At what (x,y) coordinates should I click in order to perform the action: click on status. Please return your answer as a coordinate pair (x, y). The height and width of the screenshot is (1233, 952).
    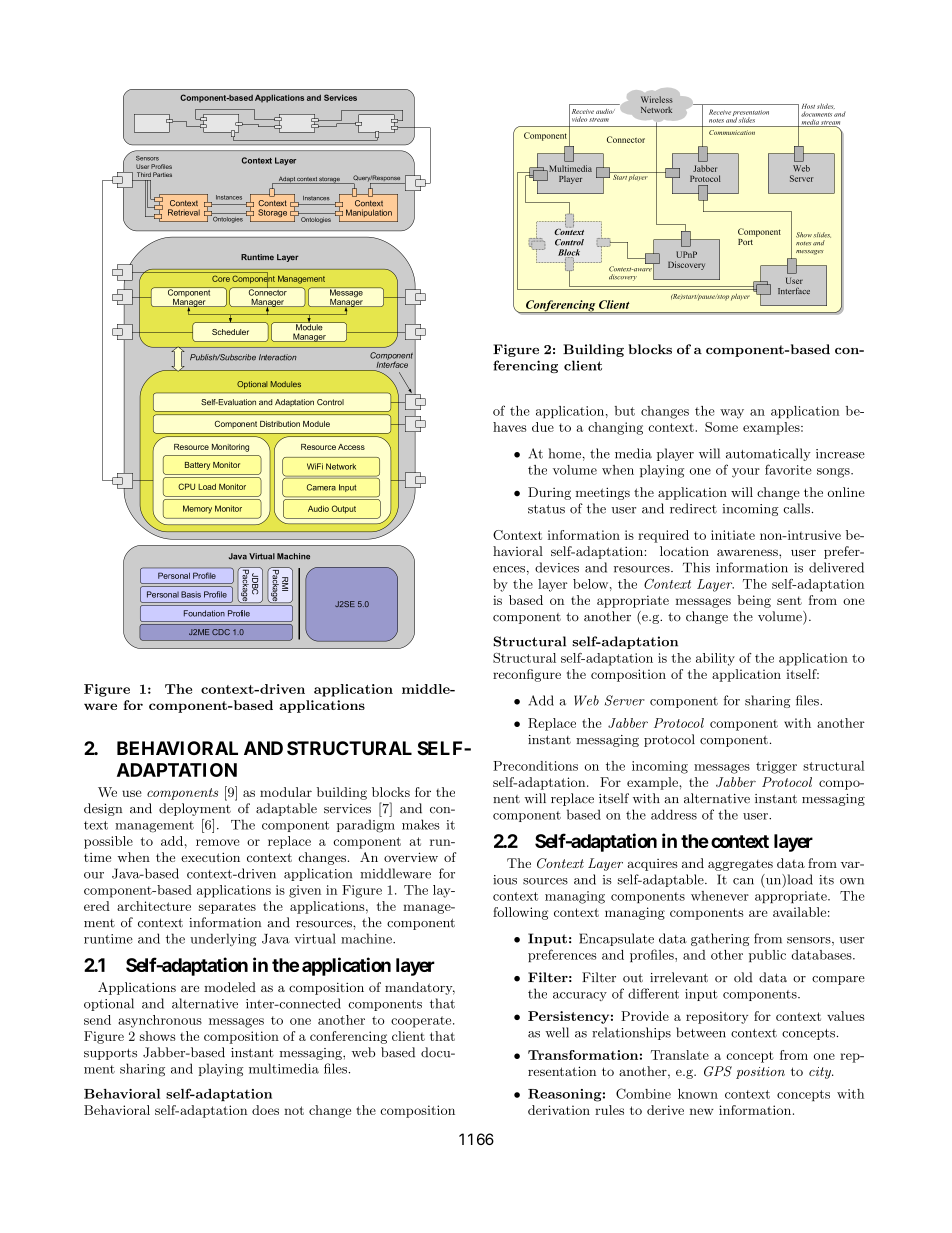
    Looking at the image, I should click on (546, 509).
